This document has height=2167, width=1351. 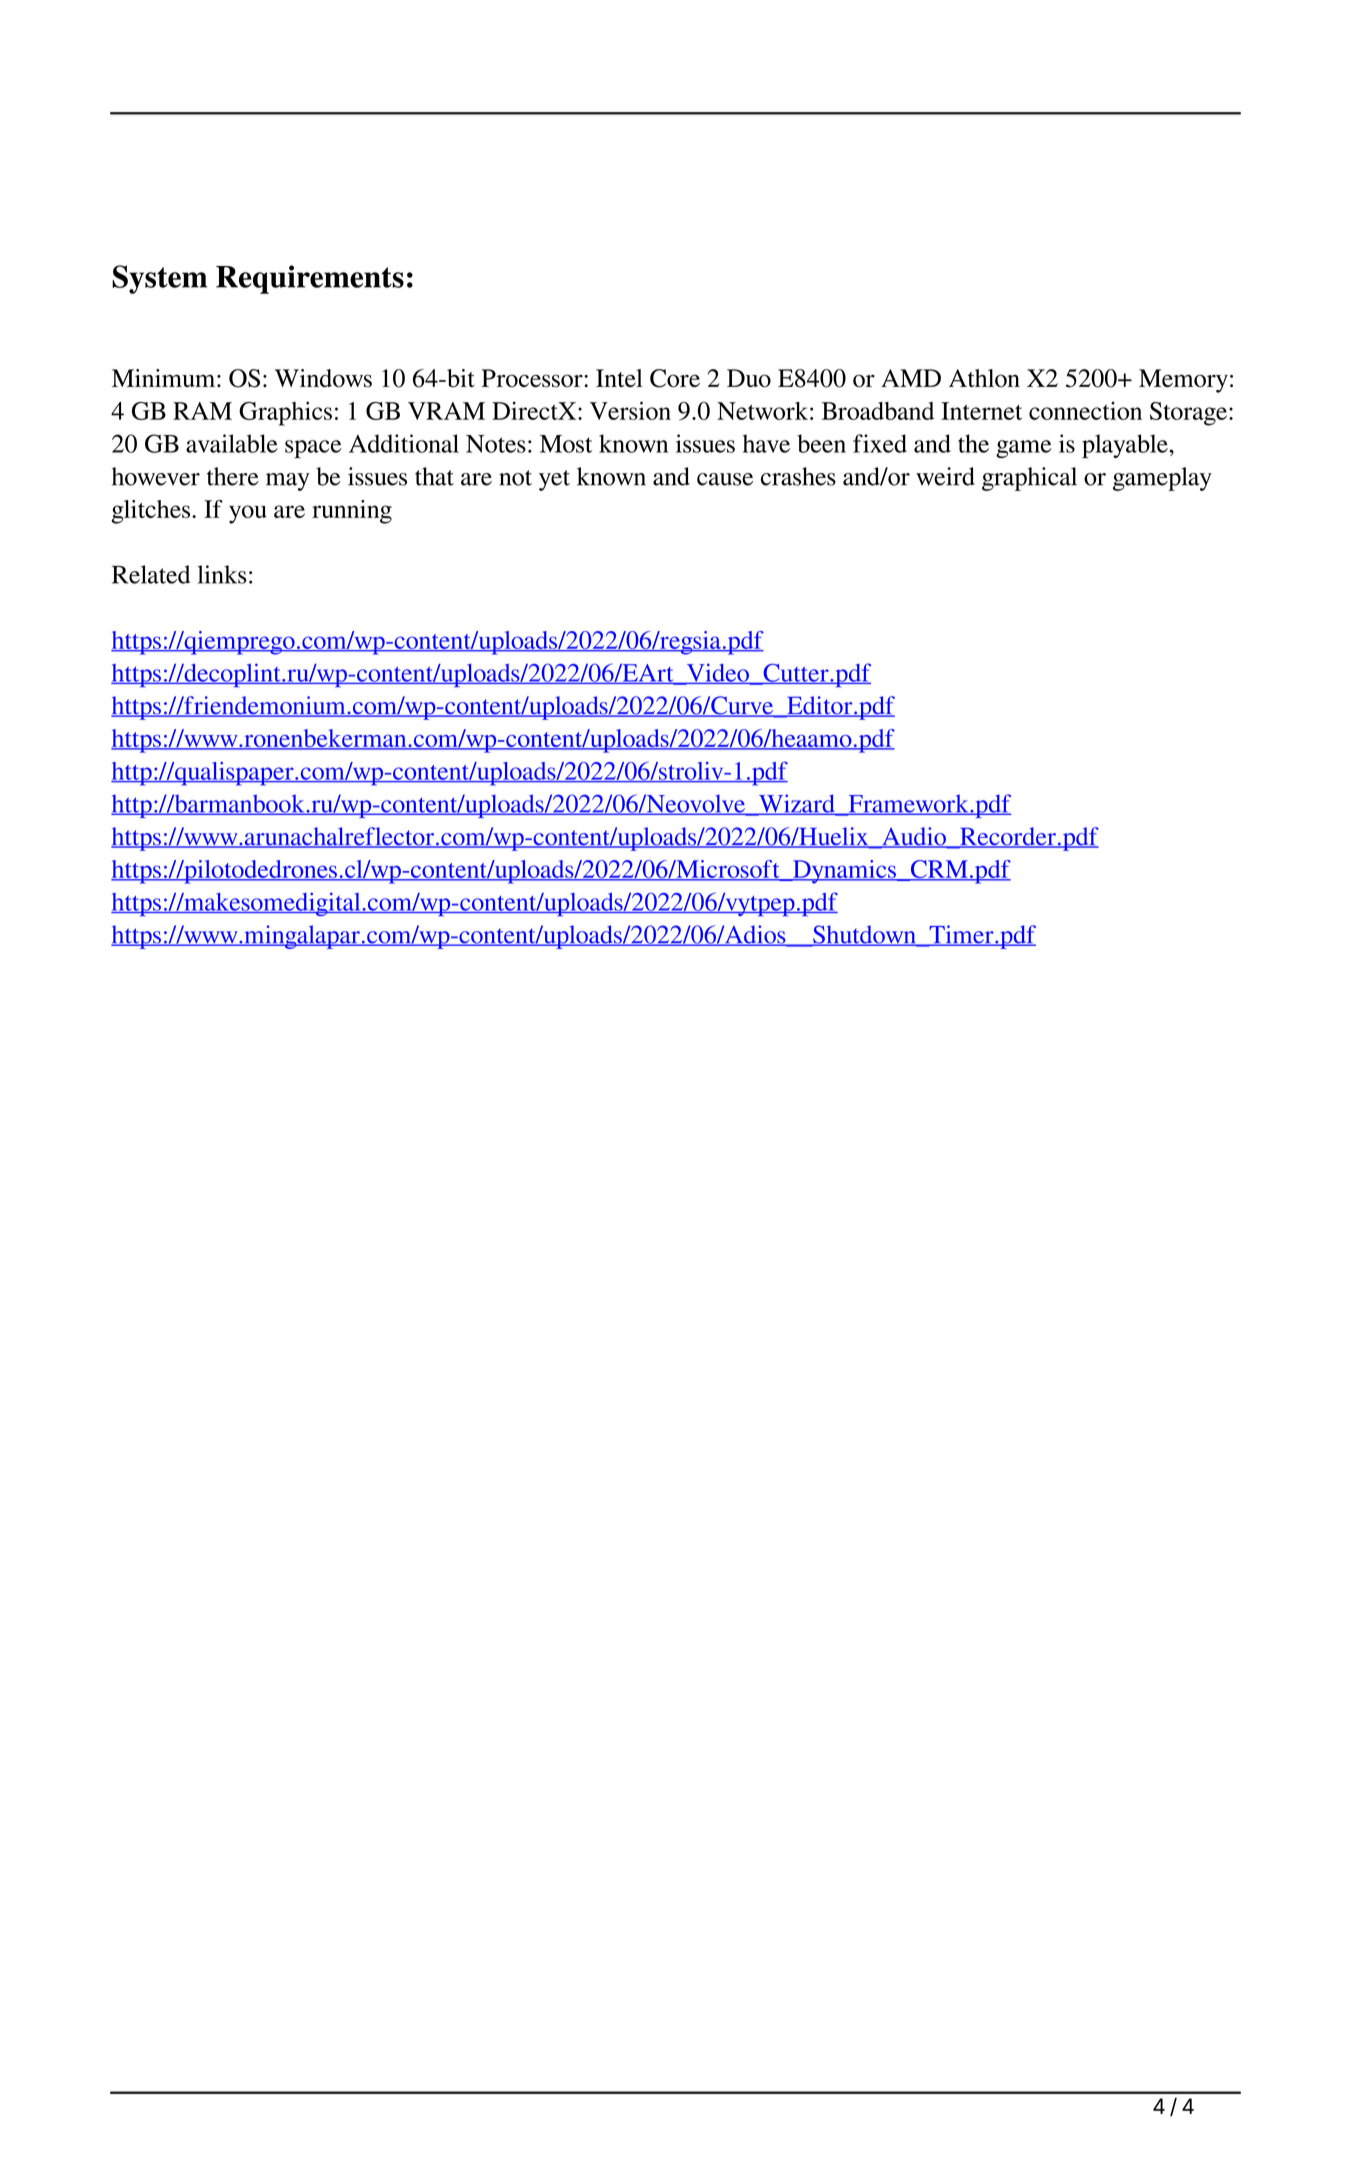 I want to click on Athlon, so click(x=984, y=378).
